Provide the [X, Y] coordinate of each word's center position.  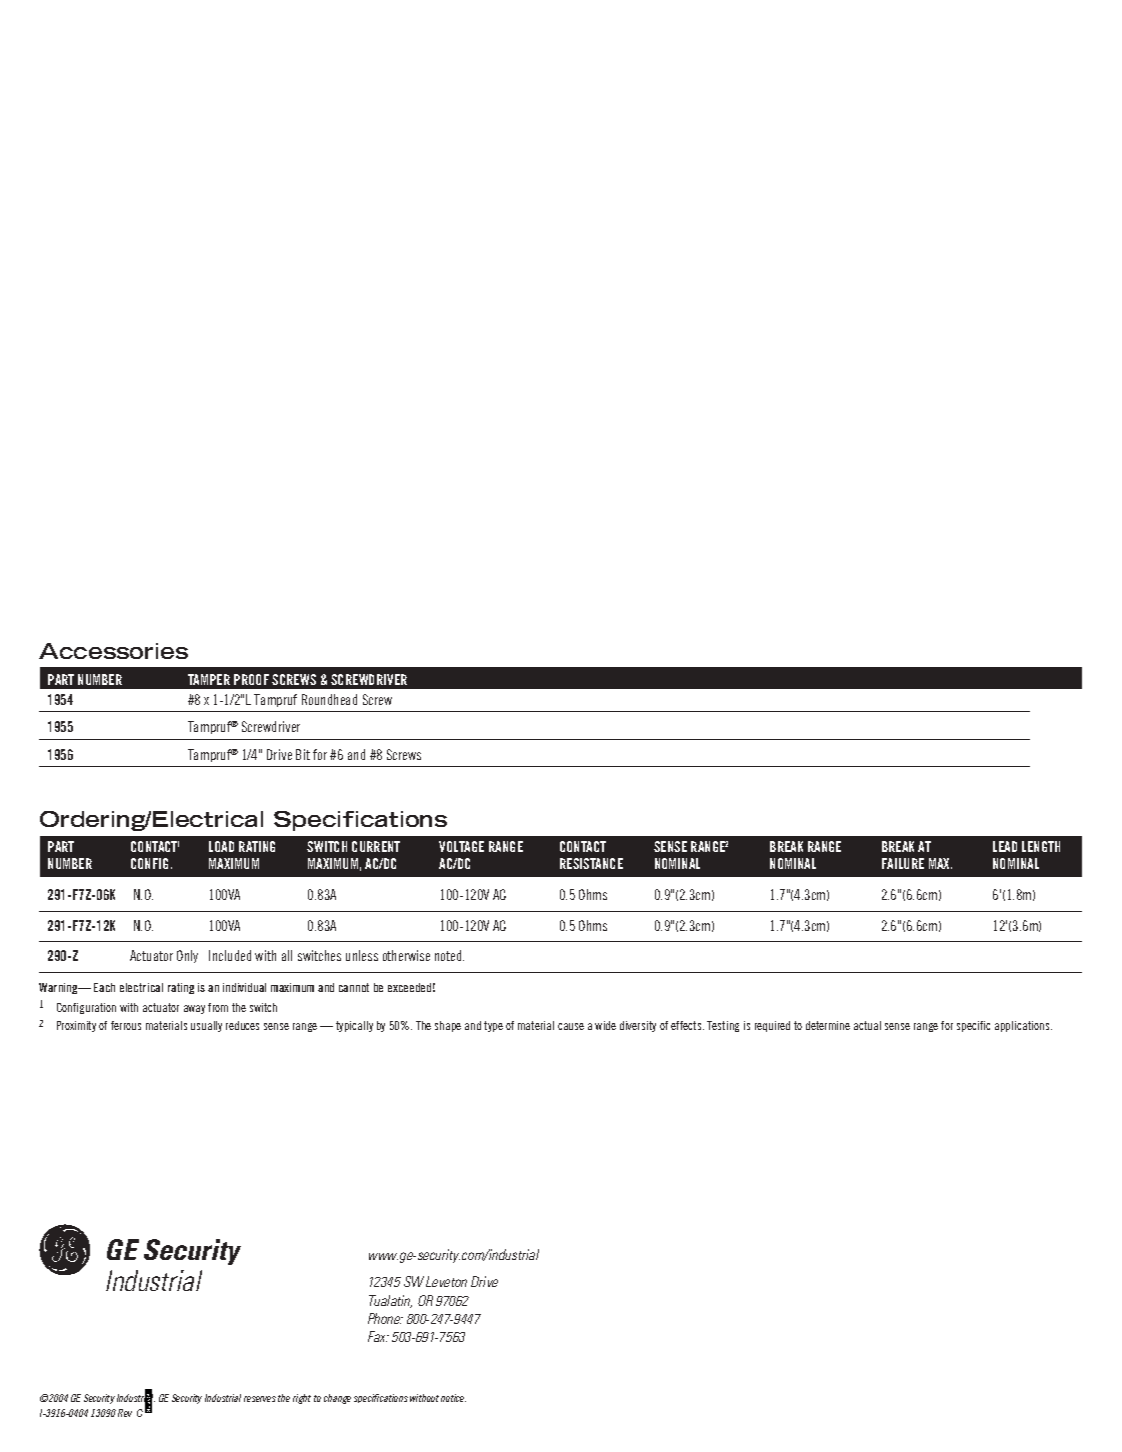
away [194, 1009]
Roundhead [329, 699]
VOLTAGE [461, 846]
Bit [303, 754]
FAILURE [903, 863]
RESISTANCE [591, 863]
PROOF [251, 679]
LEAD [1005, 846]
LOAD [221, 846]
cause [571, 1026]
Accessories [113, 651]
